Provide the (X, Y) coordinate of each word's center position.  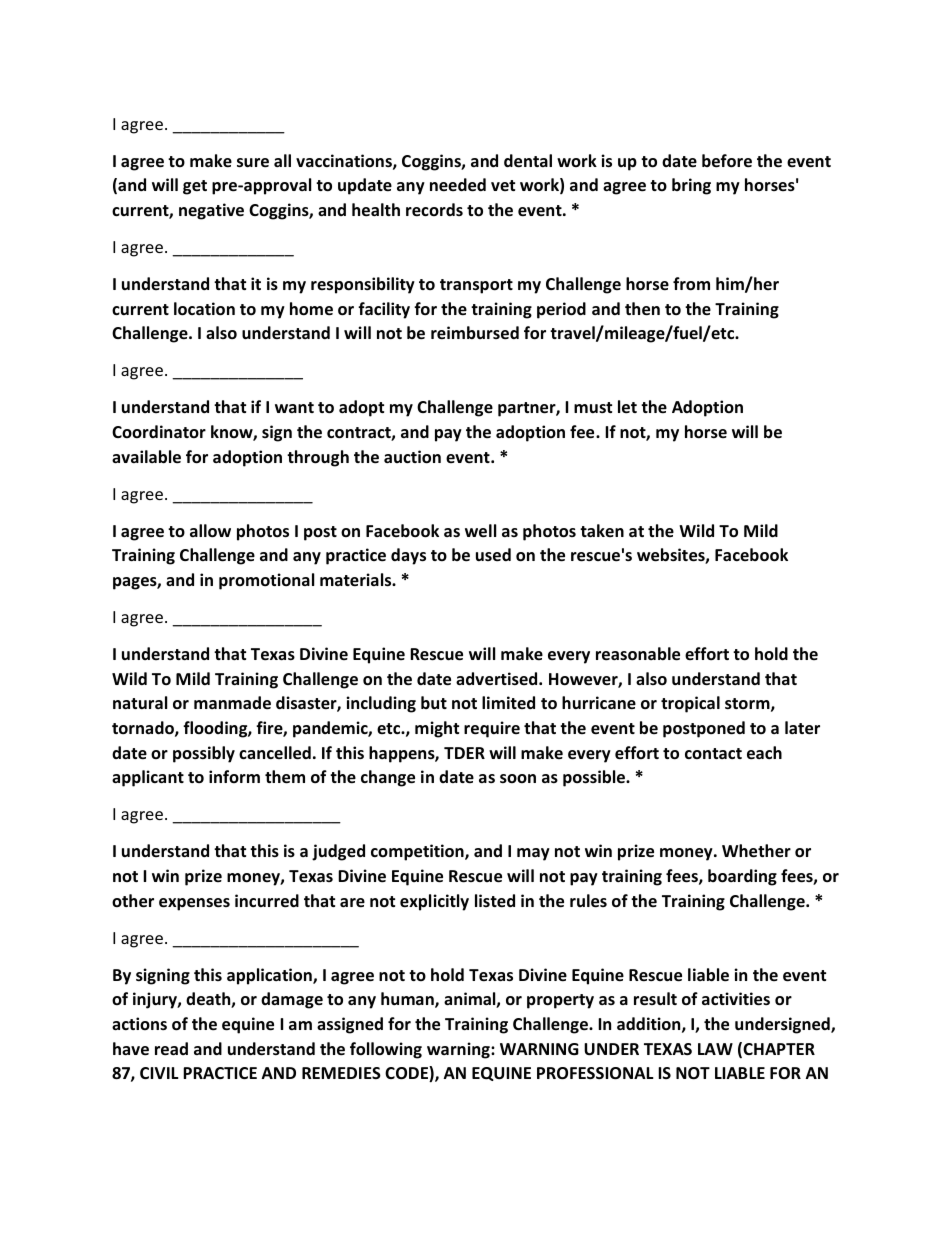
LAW (715, 1049)
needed (458, 185)
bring (691, 186)
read (171, 1049)
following (386, 1050)
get (195, 187)
